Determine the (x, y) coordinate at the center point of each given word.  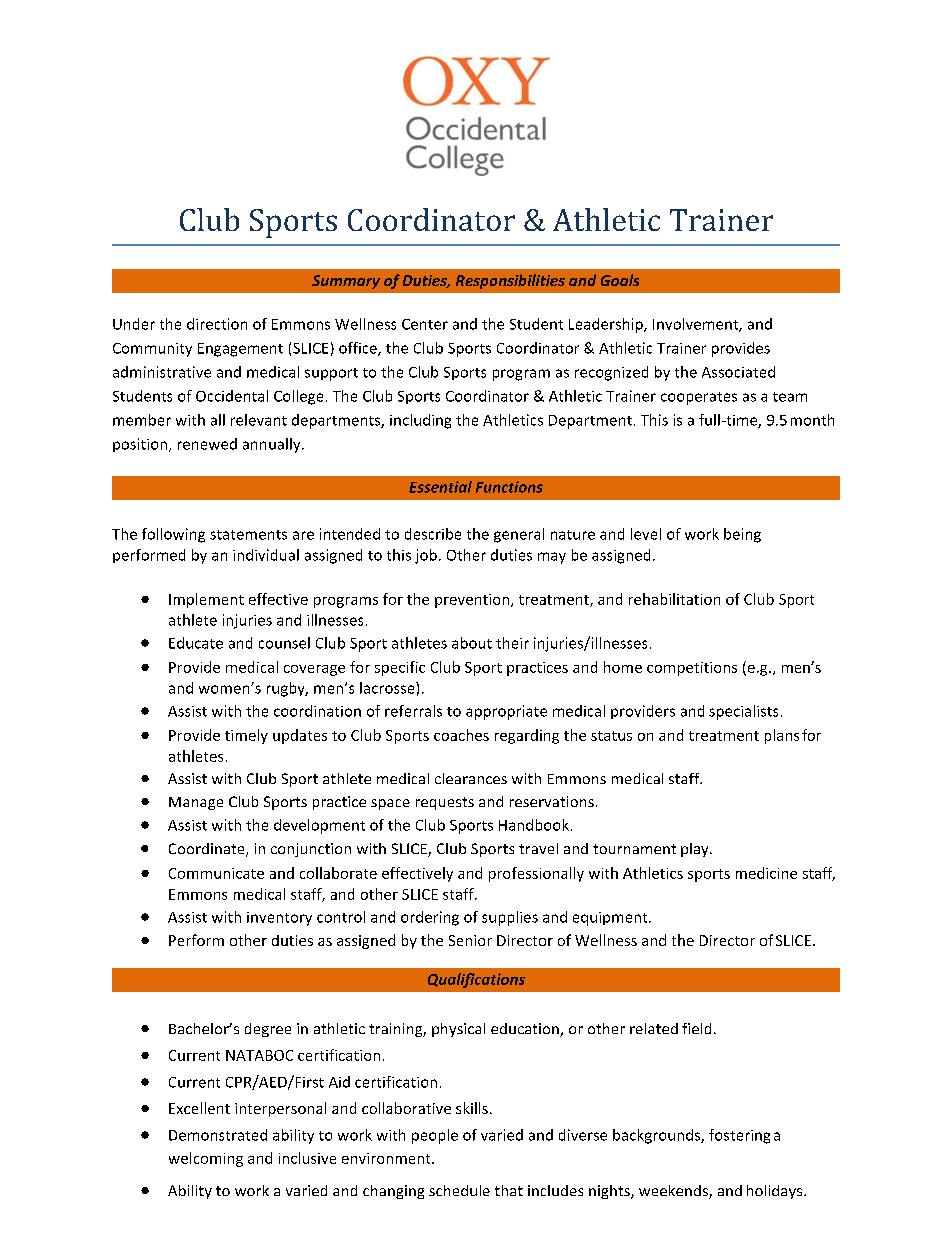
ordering (430, 918)
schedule (459, 1190)
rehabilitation (674, 599)
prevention (472, 601)
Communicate (216, 873)
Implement (206, 600)
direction (217, 324)
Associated (738, 372)
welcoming (206, 1159)
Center (425, 324)
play (696, 850)
